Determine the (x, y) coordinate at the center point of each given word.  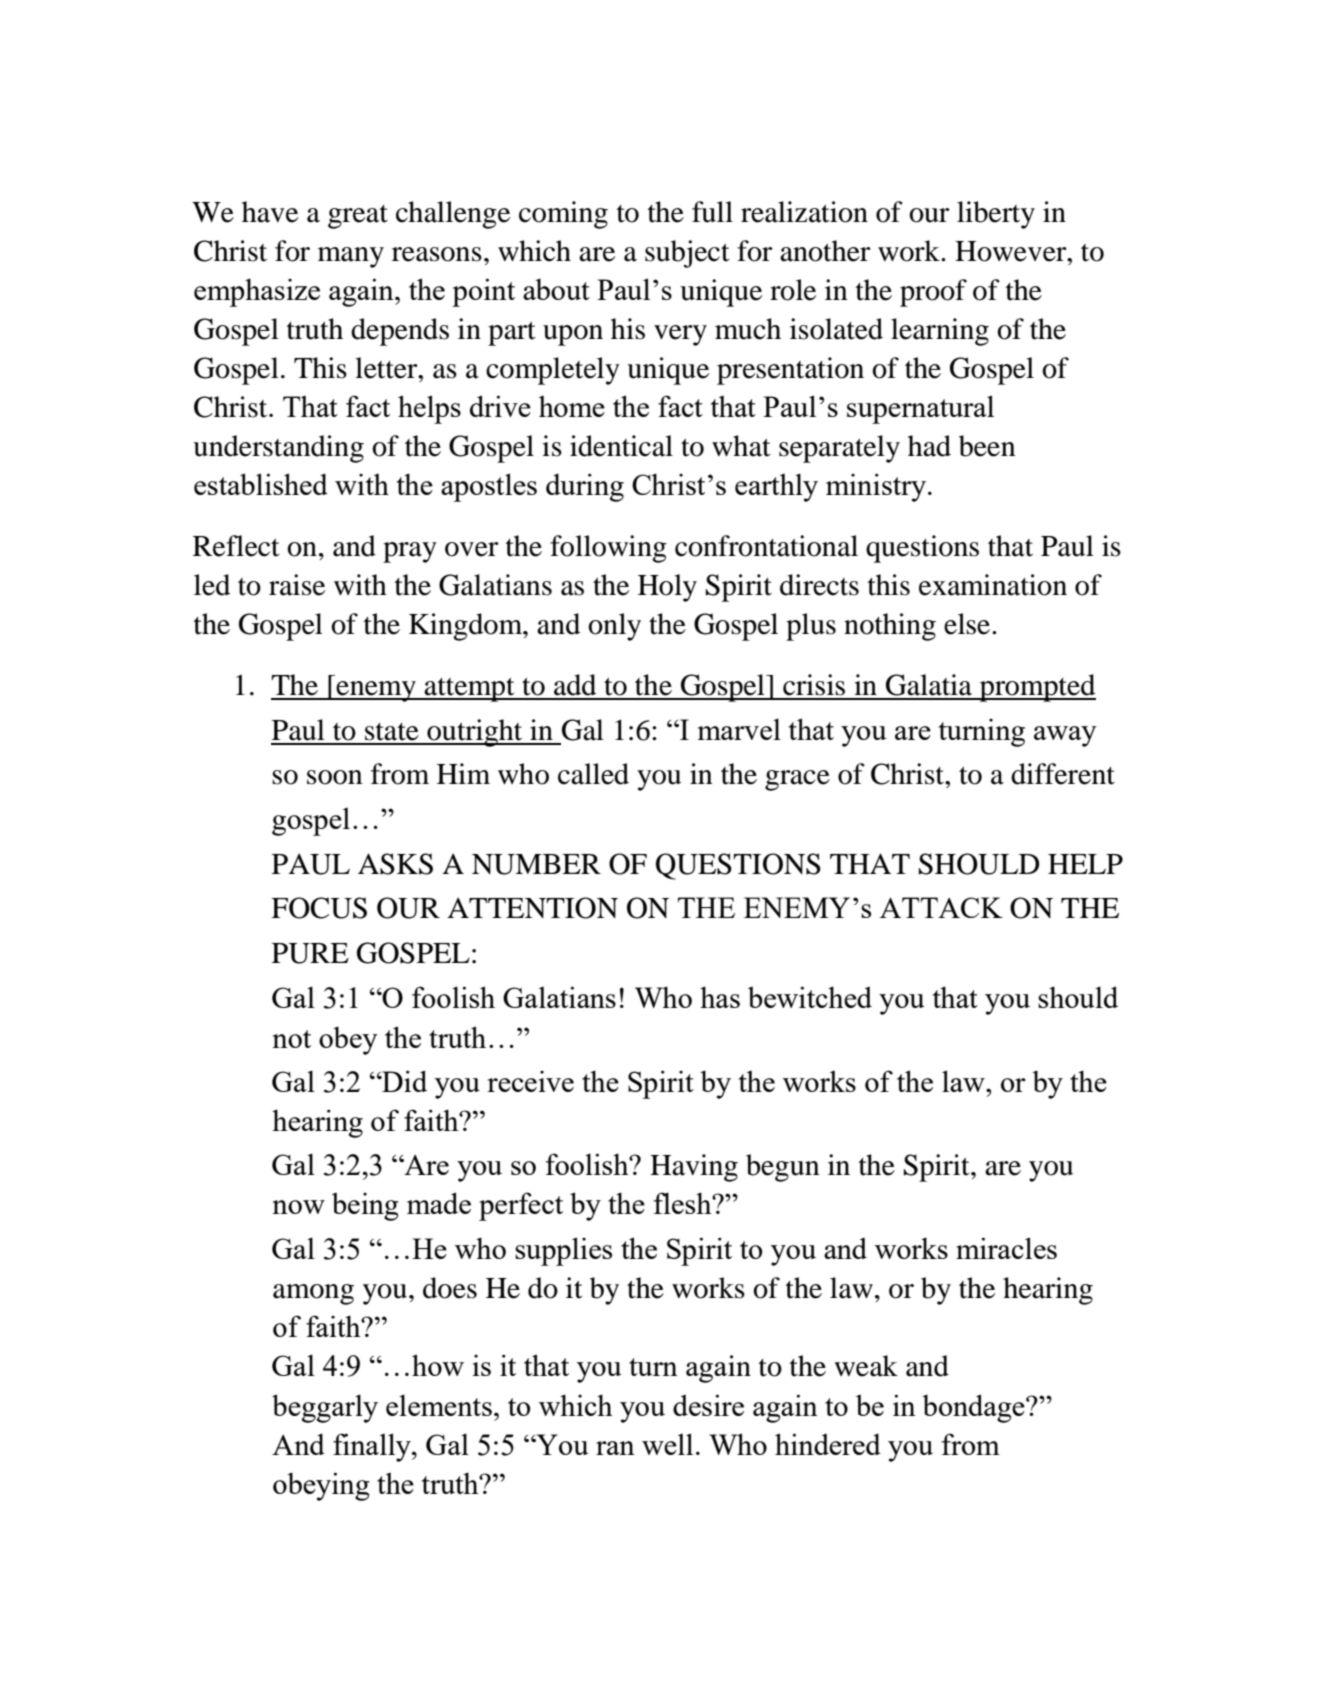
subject (687, 254)
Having (694, 1168)
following (608, 549)
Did (403, 1081)
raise (297, 585)
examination (993, 585)
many (351, 257)
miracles (1006, 1248)
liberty (996, 215)
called (593, 774)
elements (439, 1405)
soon (335, 777)
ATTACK (941, 907)
